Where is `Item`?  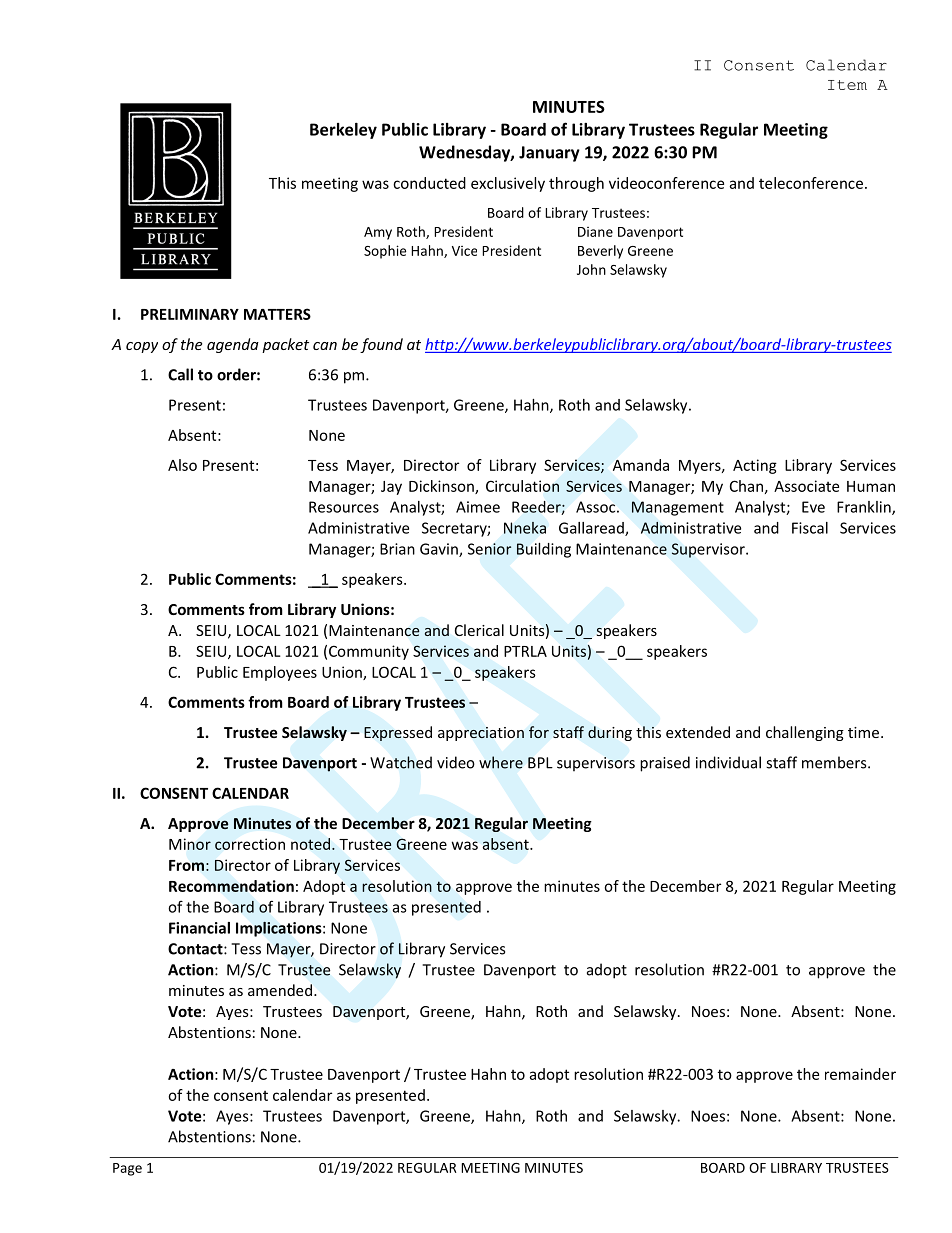
Item is located at coordinates (847, 85).
